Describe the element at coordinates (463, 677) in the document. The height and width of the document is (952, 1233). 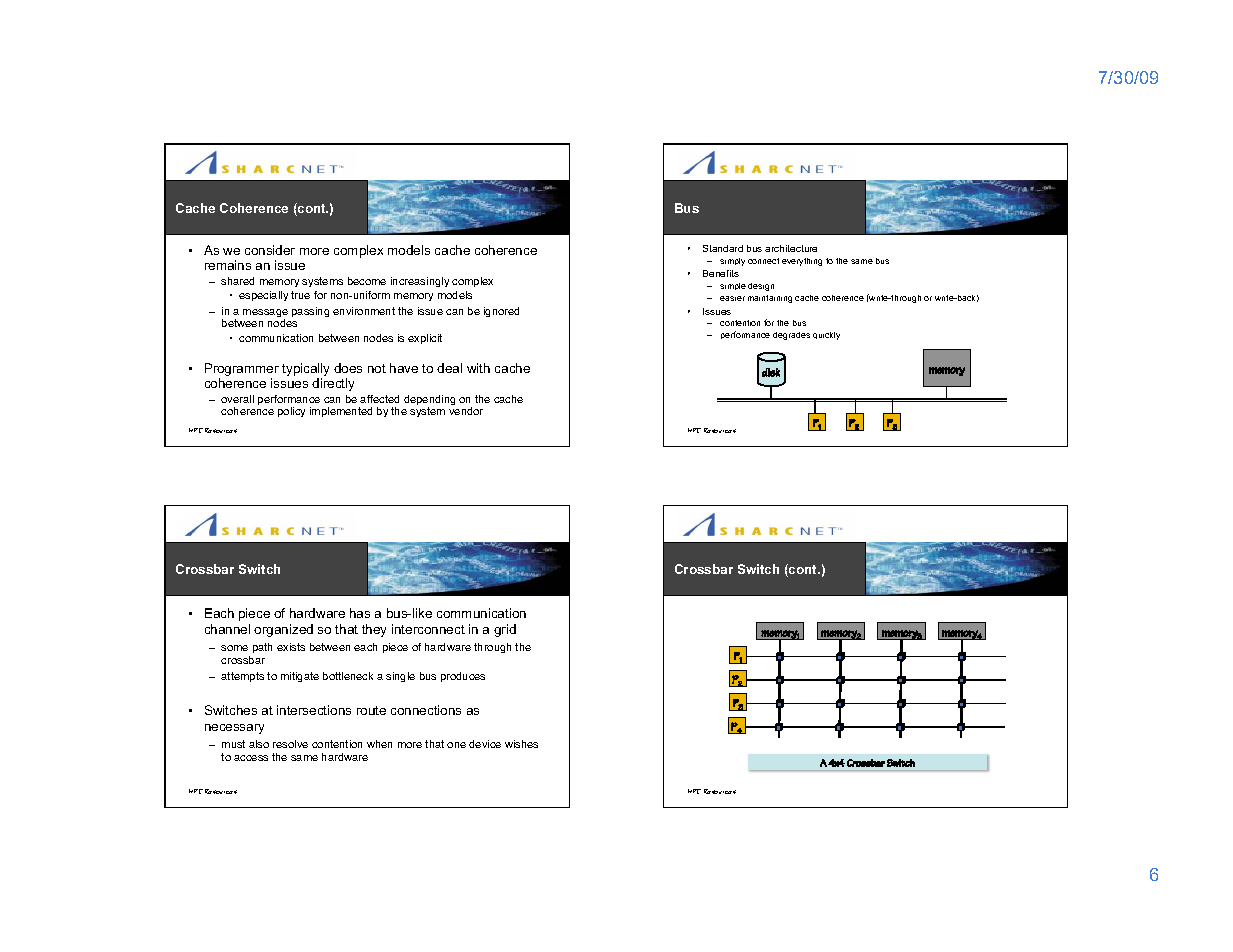
I see `produces` at that location.
